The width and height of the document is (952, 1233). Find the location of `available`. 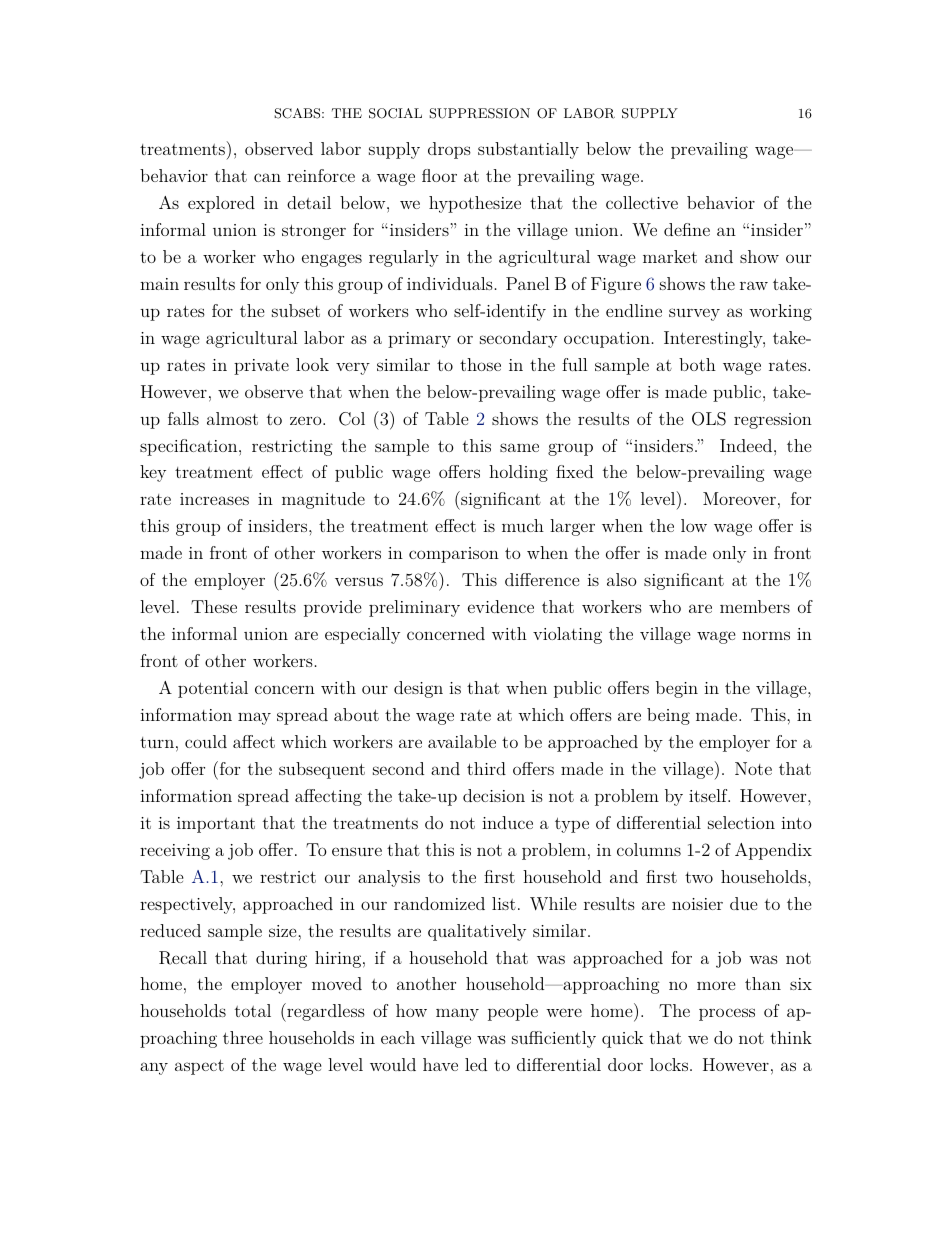

available is located at coordinates (462, 741).
